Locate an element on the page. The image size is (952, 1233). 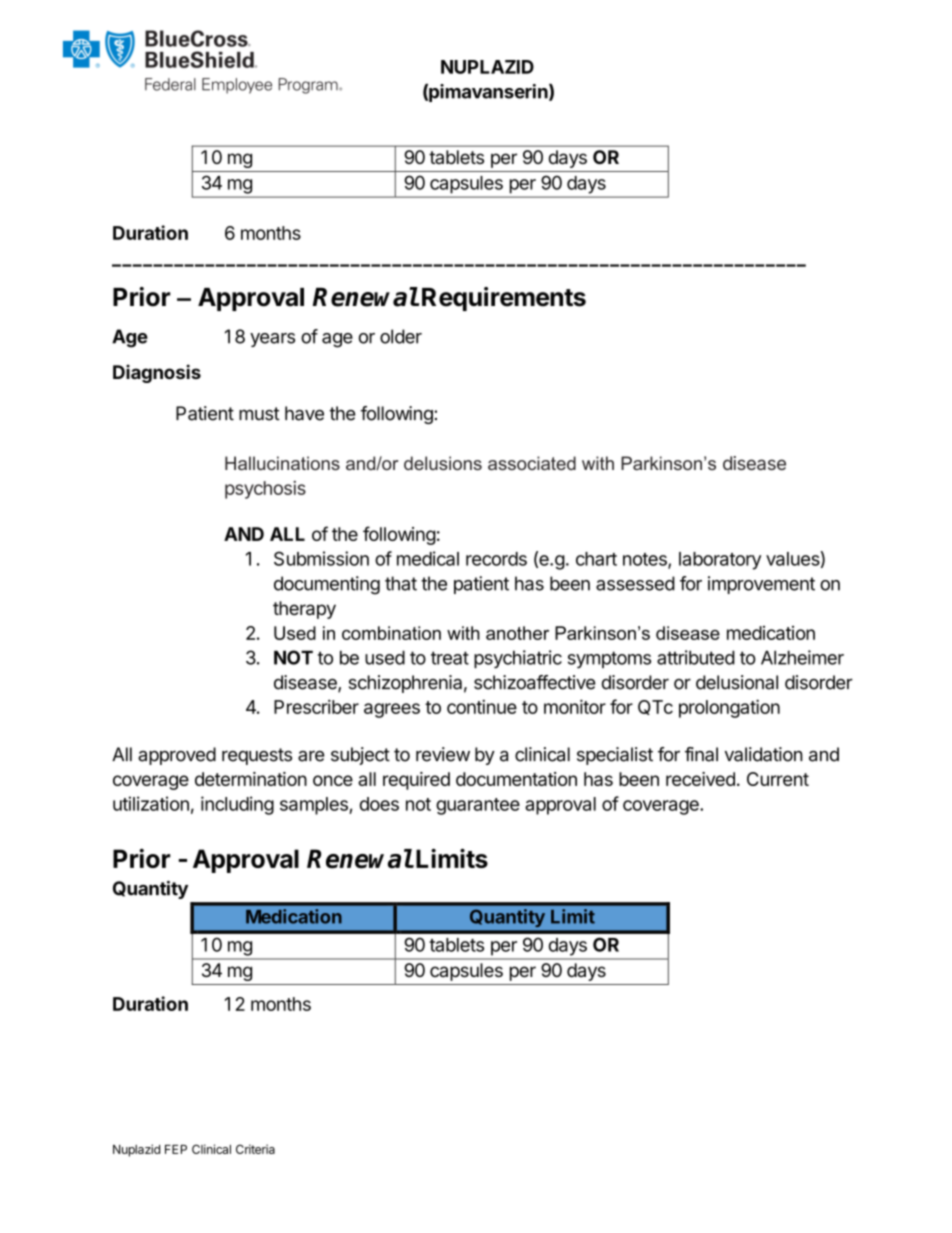
Criteria is located at coordinates (255, 1149).
